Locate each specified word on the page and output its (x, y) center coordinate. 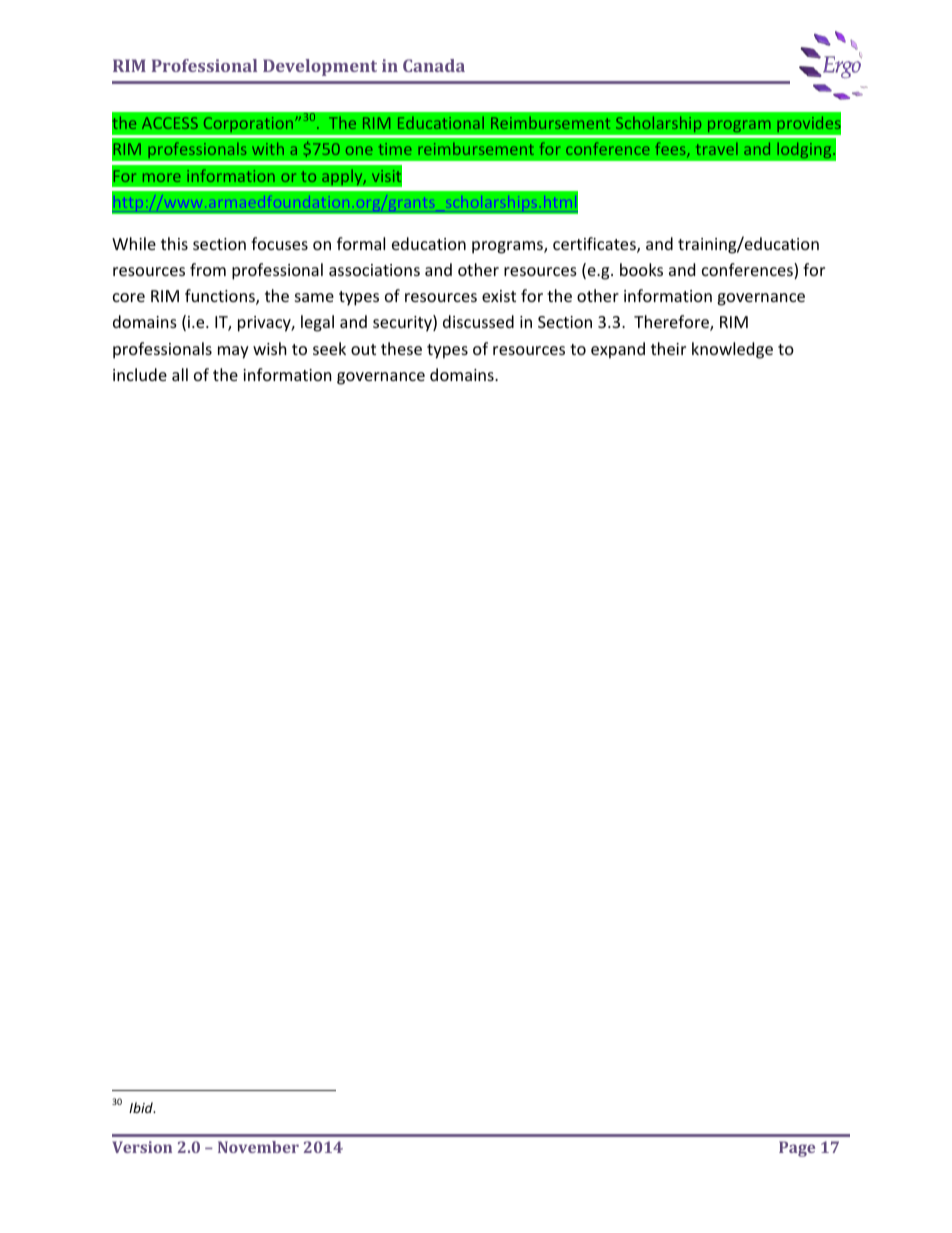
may (233, 352)
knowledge (732, 350)
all (180, 374)
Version (142, 1147)
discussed (478, 321)
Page (797, 1149)
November (258, 1147)
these (401, 348)
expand (618, 350)
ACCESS (170, 123)
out (363, 349)
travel (717, 148)
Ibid (142, 1107)
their (668, 348)
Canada (434, 65)
